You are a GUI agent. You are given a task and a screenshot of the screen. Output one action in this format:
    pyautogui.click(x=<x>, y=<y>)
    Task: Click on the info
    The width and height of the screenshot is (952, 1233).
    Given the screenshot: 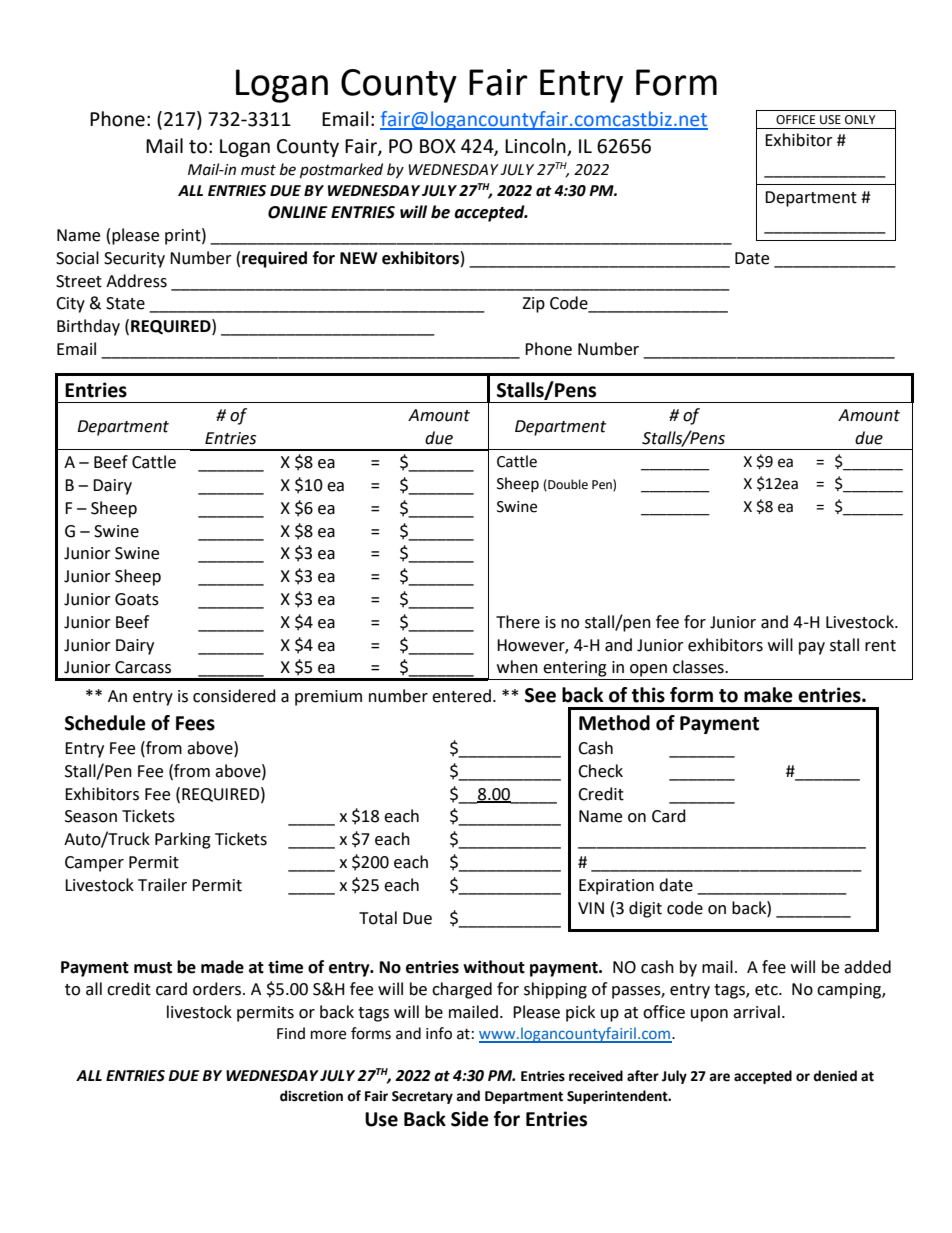 What is the action you would take?
    pyautogui.click(x=439, y=1033)
